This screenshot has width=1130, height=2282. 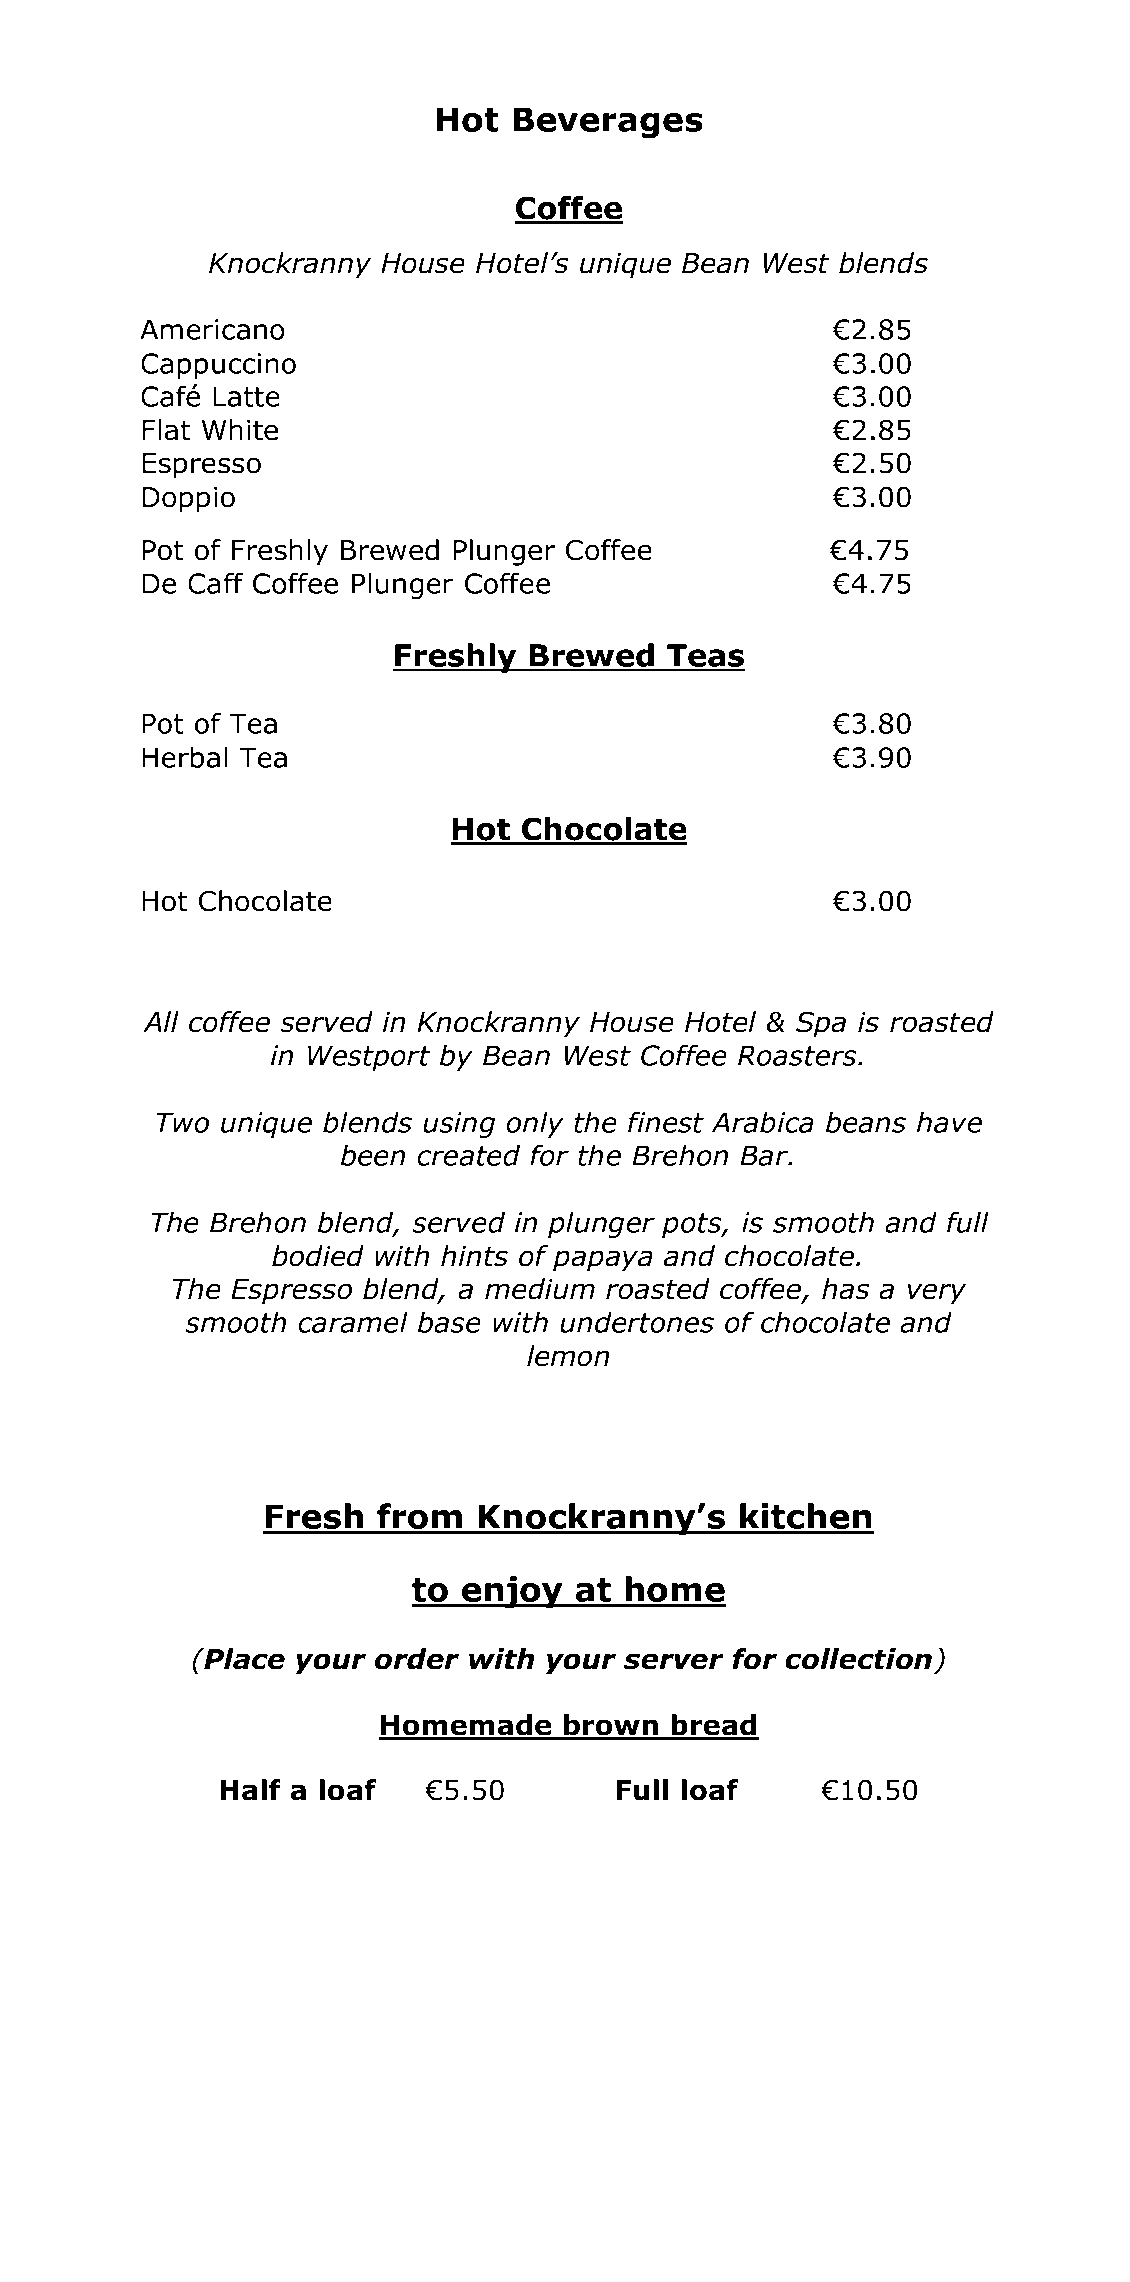 What do you see at coordinates (218, 366) in the screenshot?
I see `Cappuccino` at bounding box center [218, 366].
